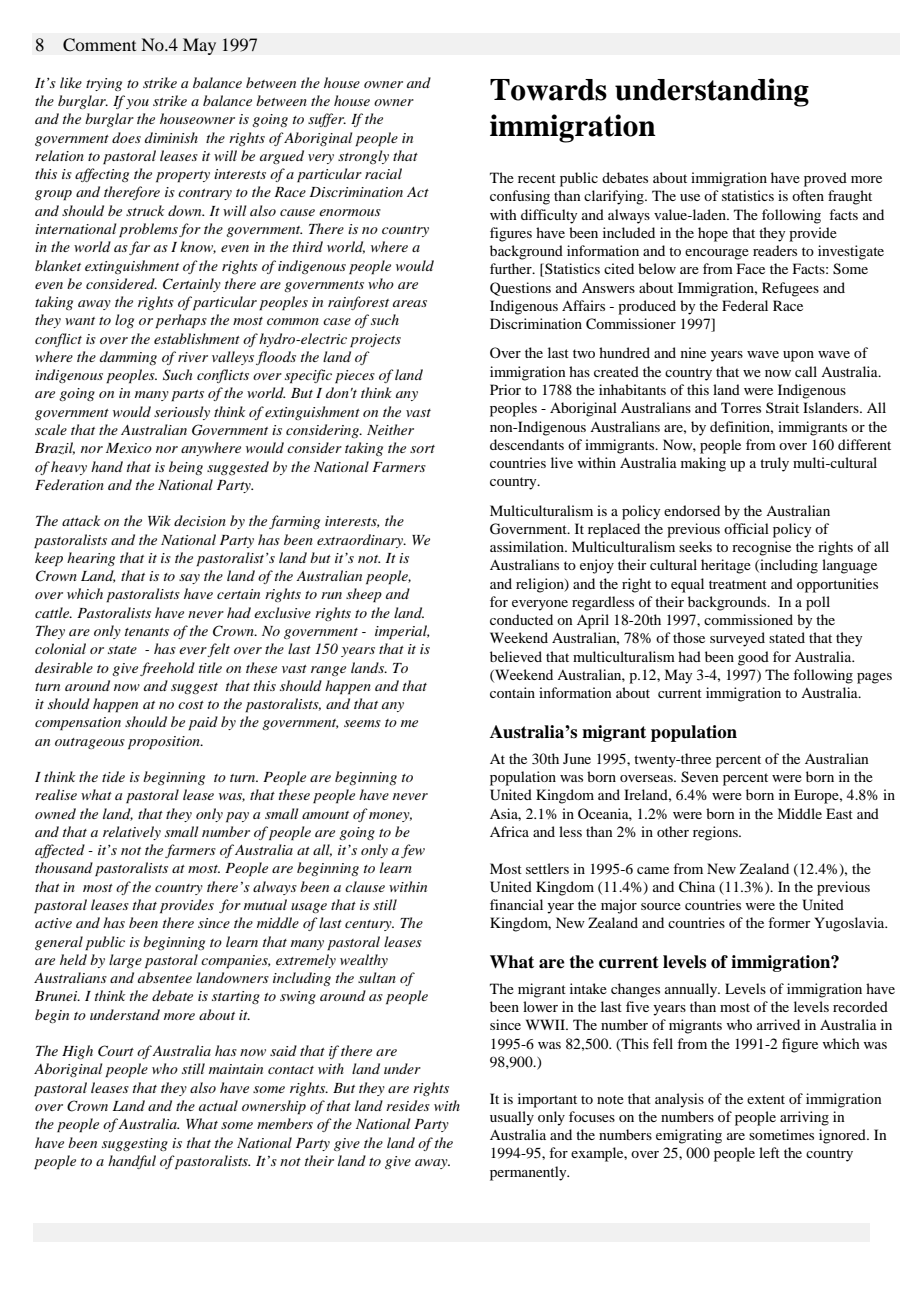 The image size is (924, 1308). I want to click on conducted, so click(521, 619).
